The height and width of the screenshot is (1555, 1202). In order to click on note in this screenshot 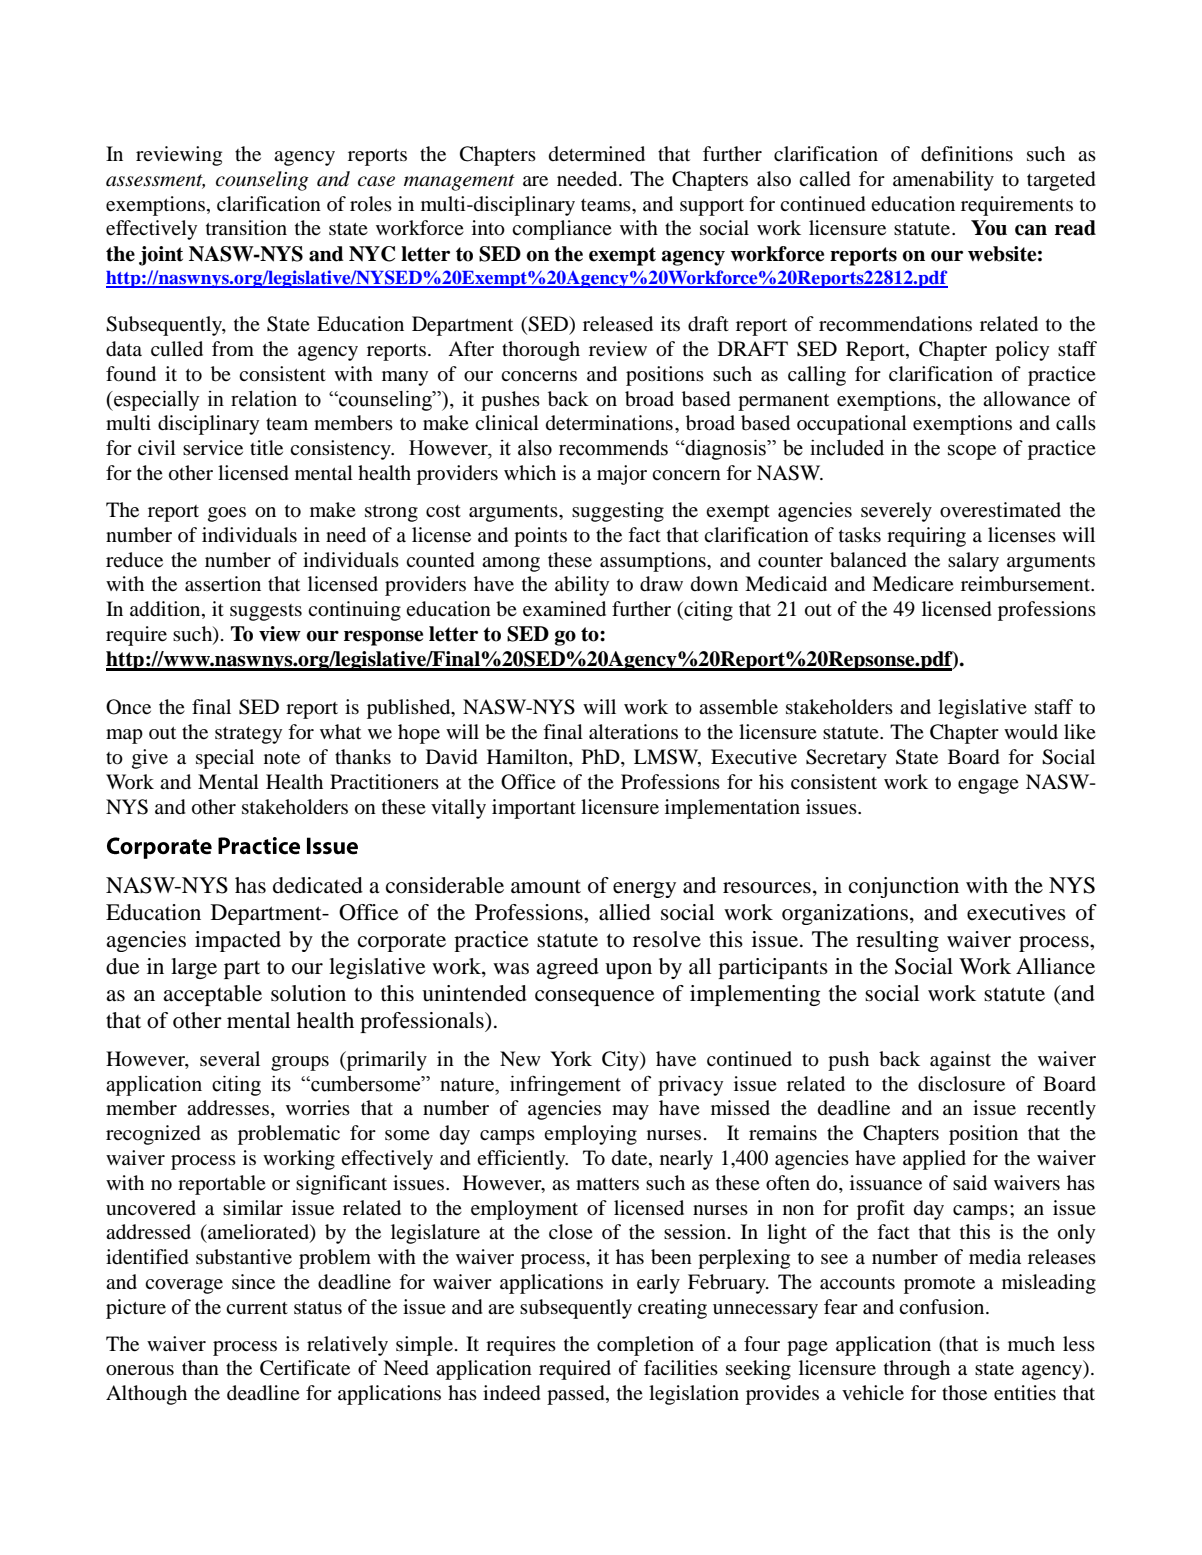, I will do `click(282, 758)`.
